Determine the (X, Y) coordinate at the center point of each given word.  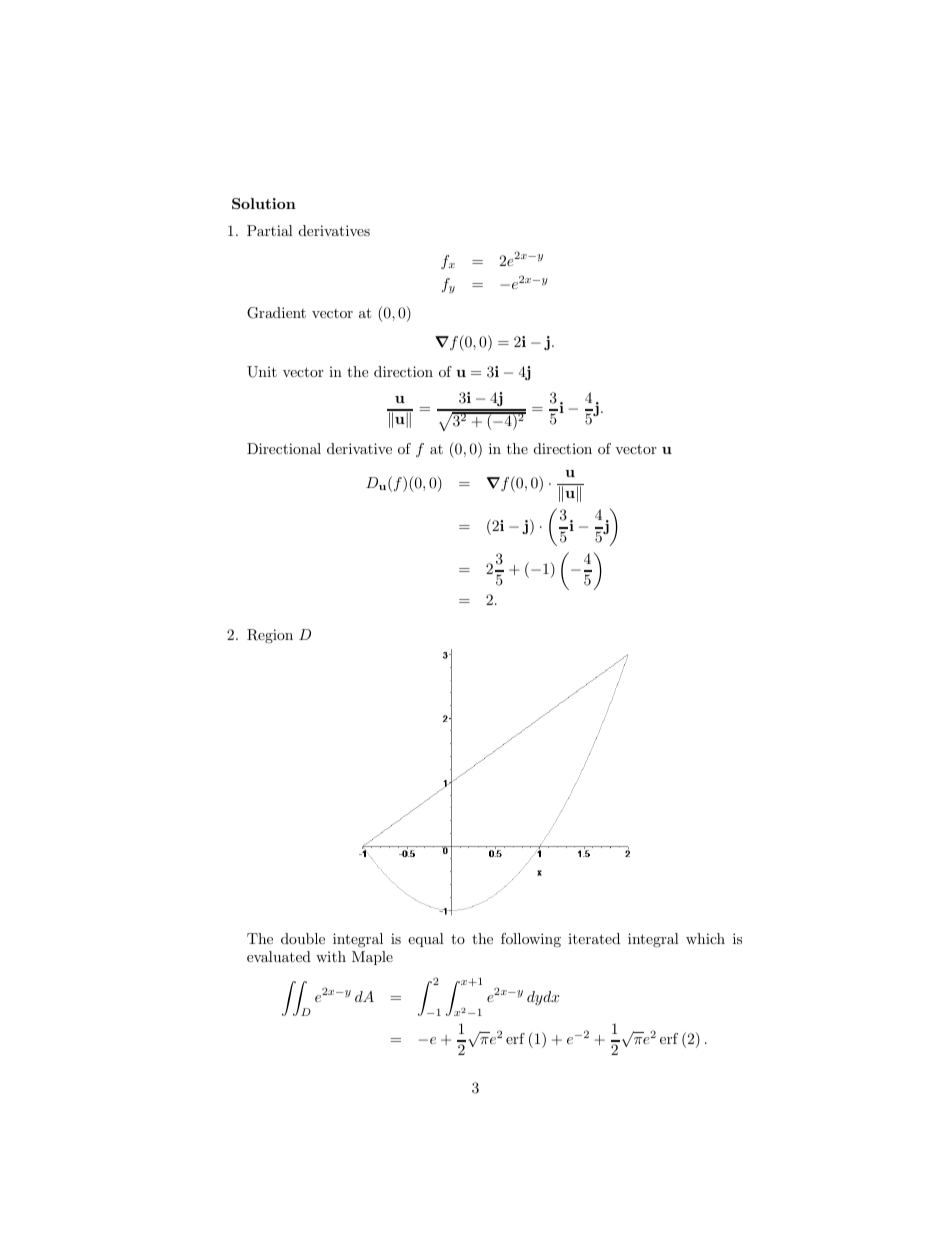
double (303, 938)
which (705, 938)
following (531, 940)
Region (270, 636)
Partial (270, 230)
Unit (262, 372)
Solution (264, 203)
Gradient (276, 313)
